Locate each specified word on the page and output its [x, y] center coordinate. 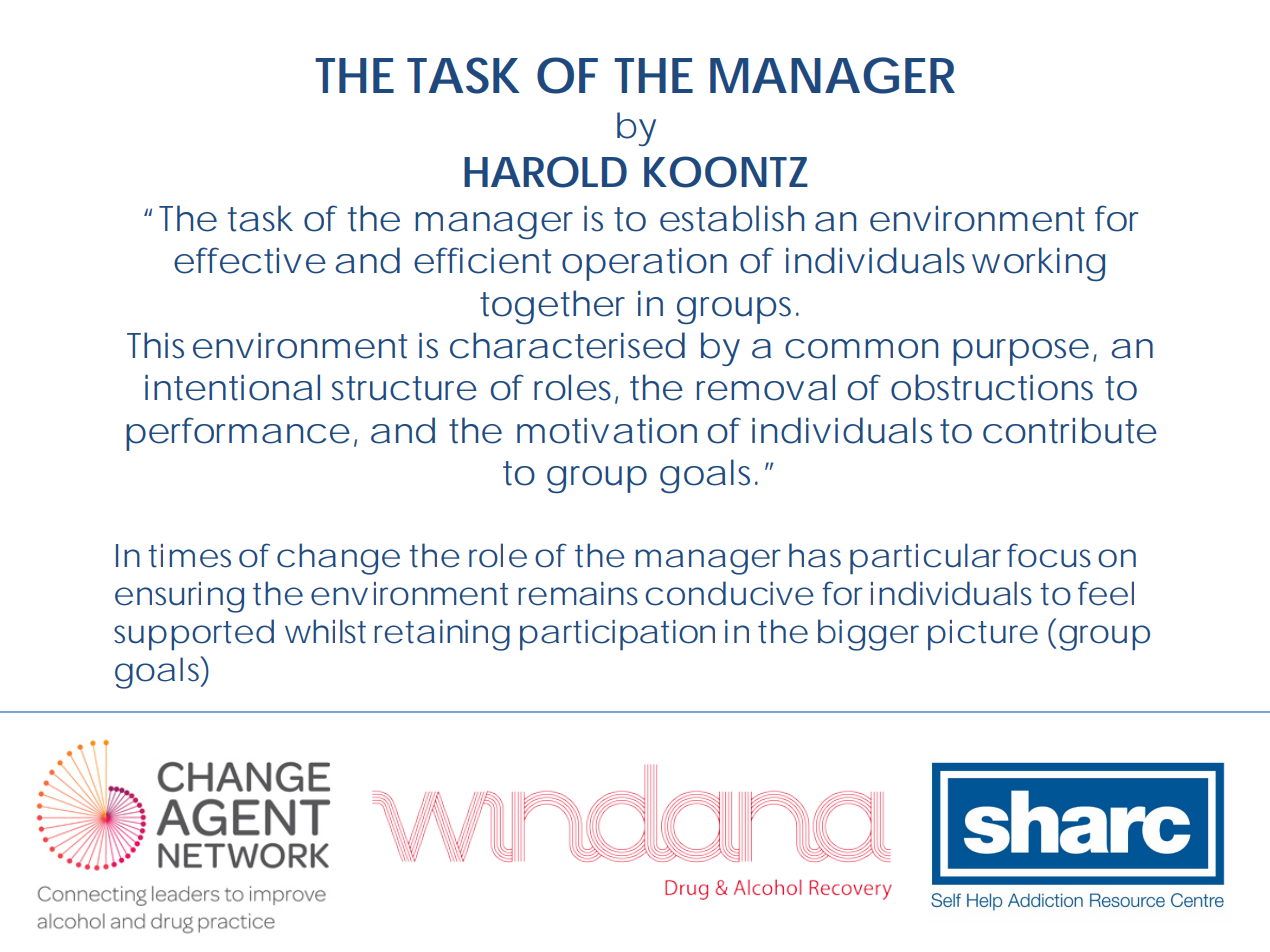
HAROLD [545, 172]
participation [617, 635]
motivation [607, 430]
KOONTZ [726, 172]
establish [732, 218]
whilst [325, 631]
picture [983, 635]
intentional [232, 387]
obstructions [992, 387]
